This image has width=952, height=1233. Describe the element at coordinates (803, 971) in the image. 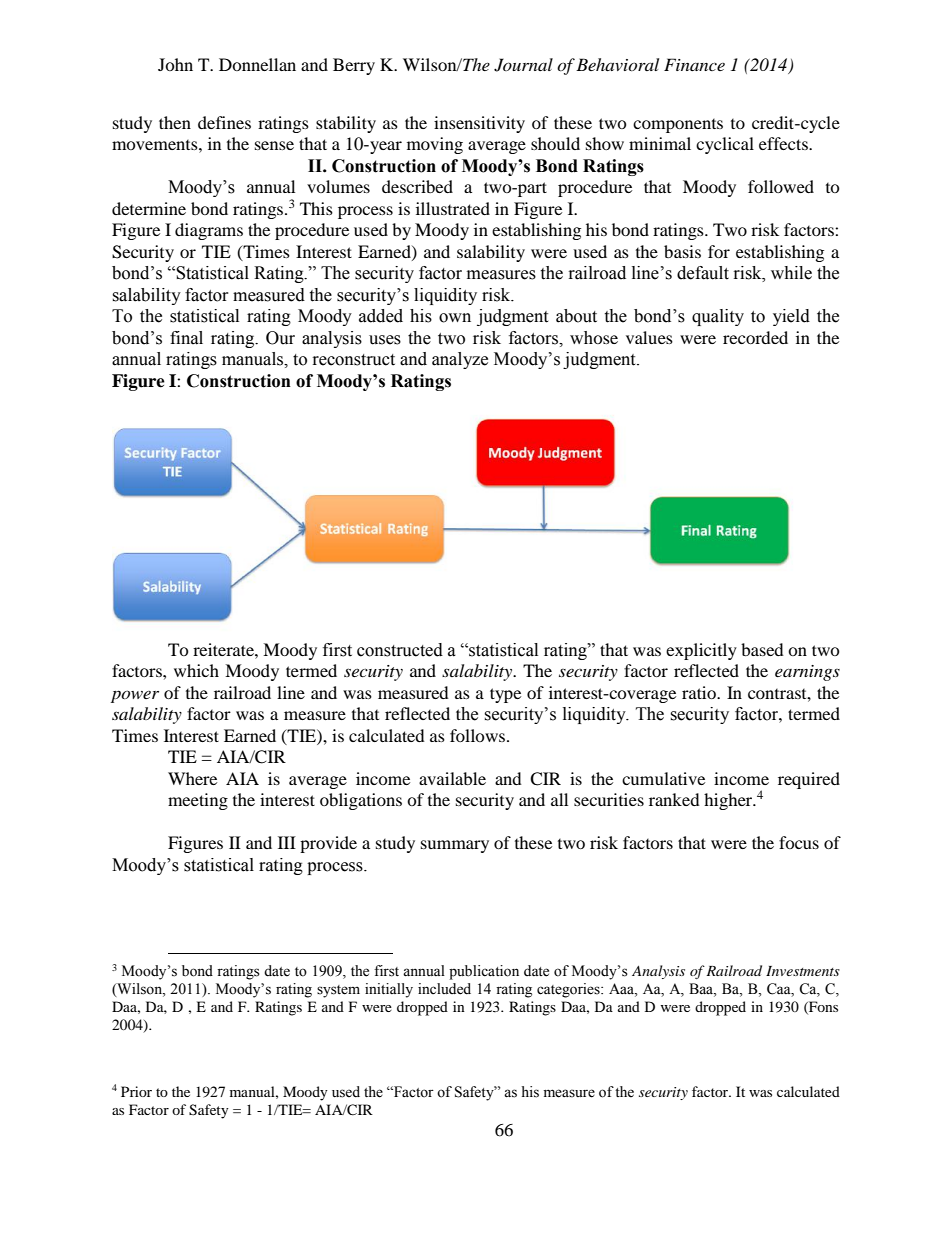

I see `Investments` at that location.
